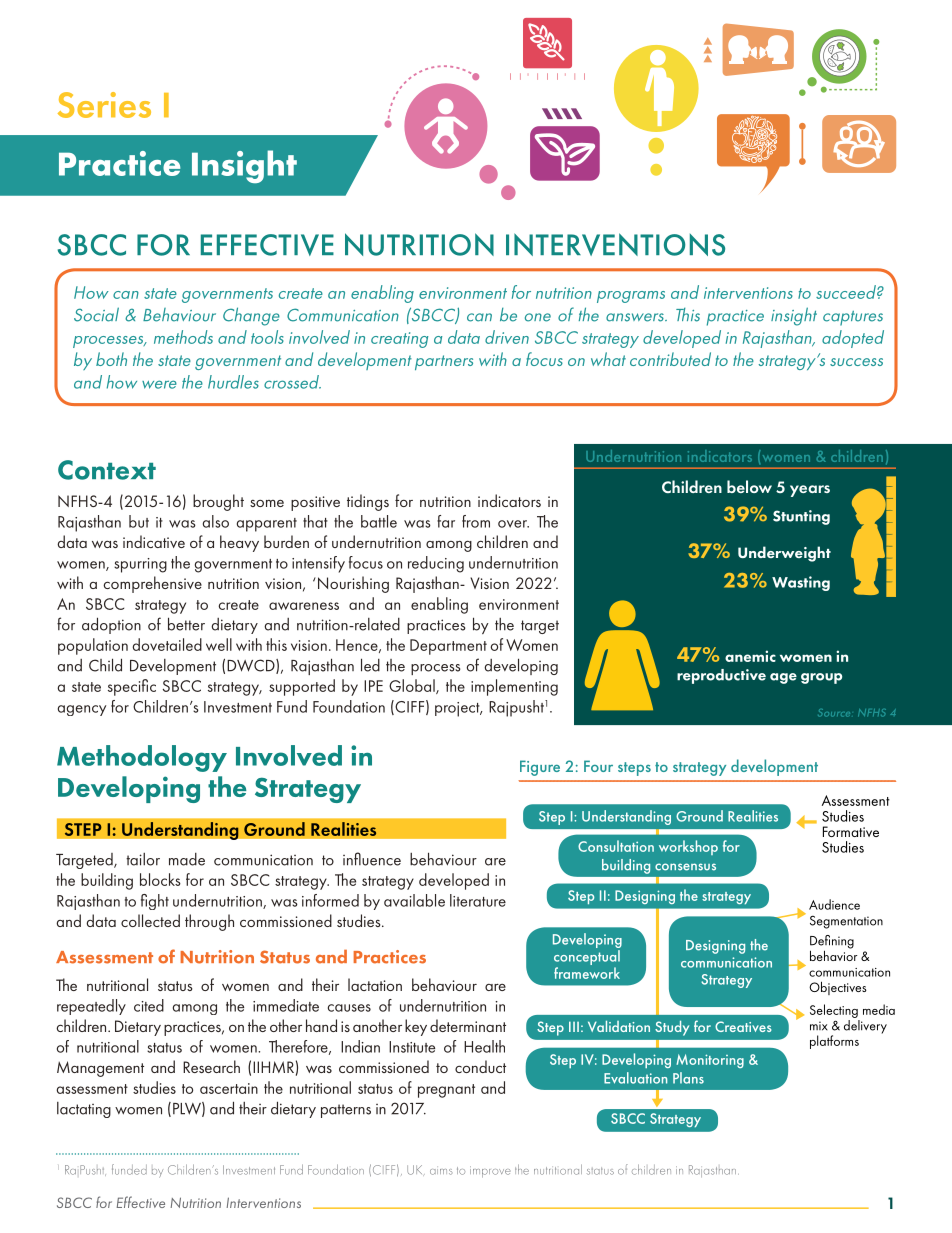 Image resolution: width=952 pixels, height=1233 pixels. I want to click on tidings, so click(368, 502).
